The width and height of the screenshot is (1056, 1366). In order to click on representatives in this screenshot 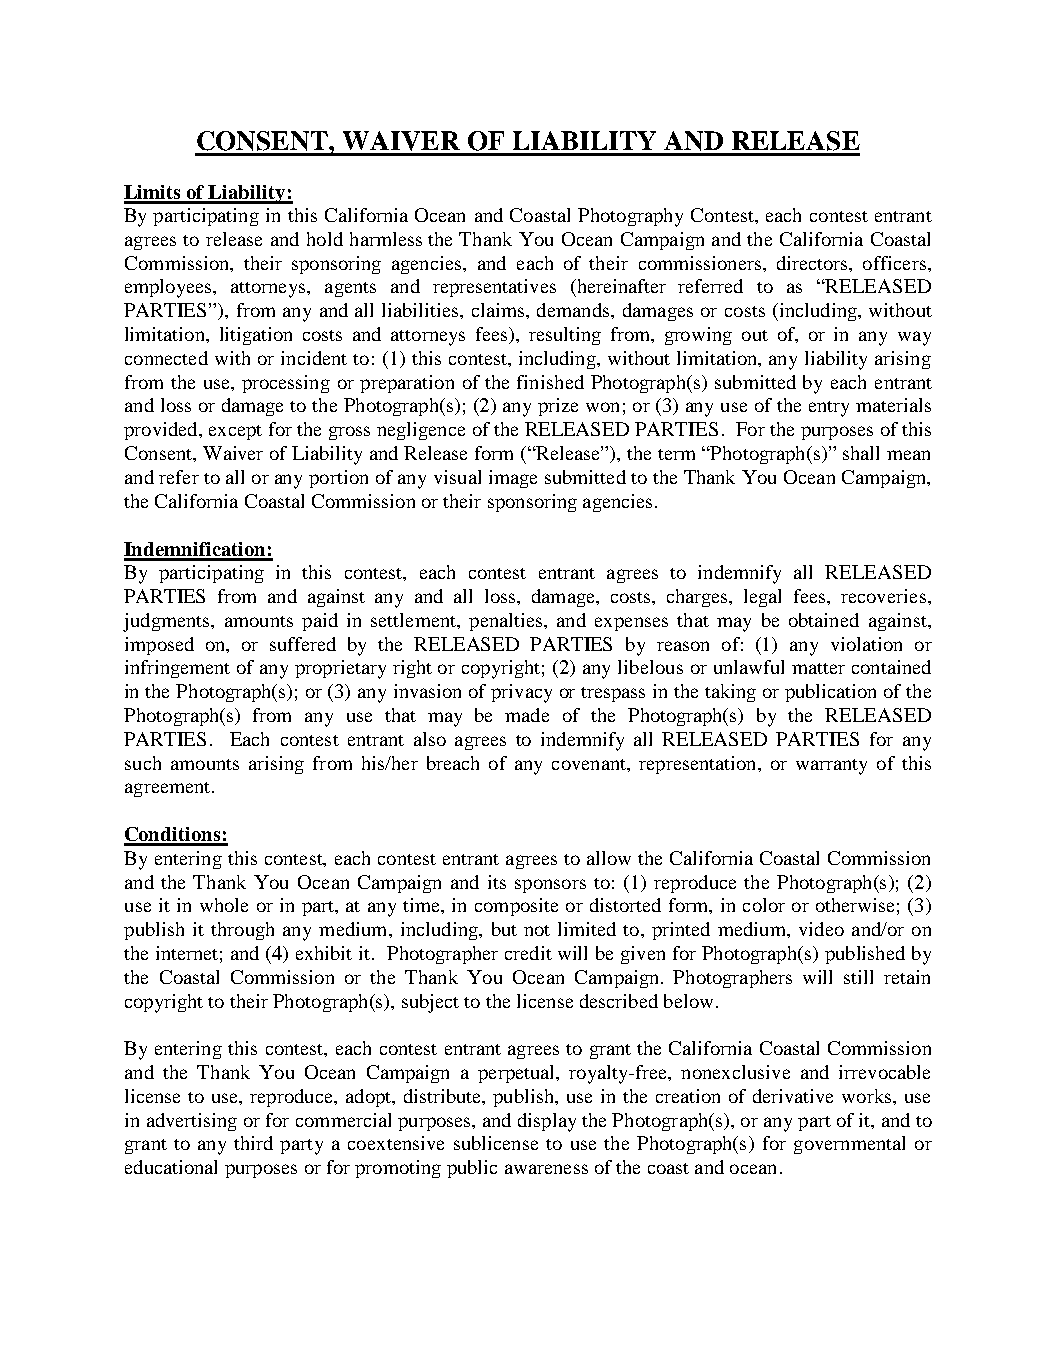, I will do `click(494, 288)`.
